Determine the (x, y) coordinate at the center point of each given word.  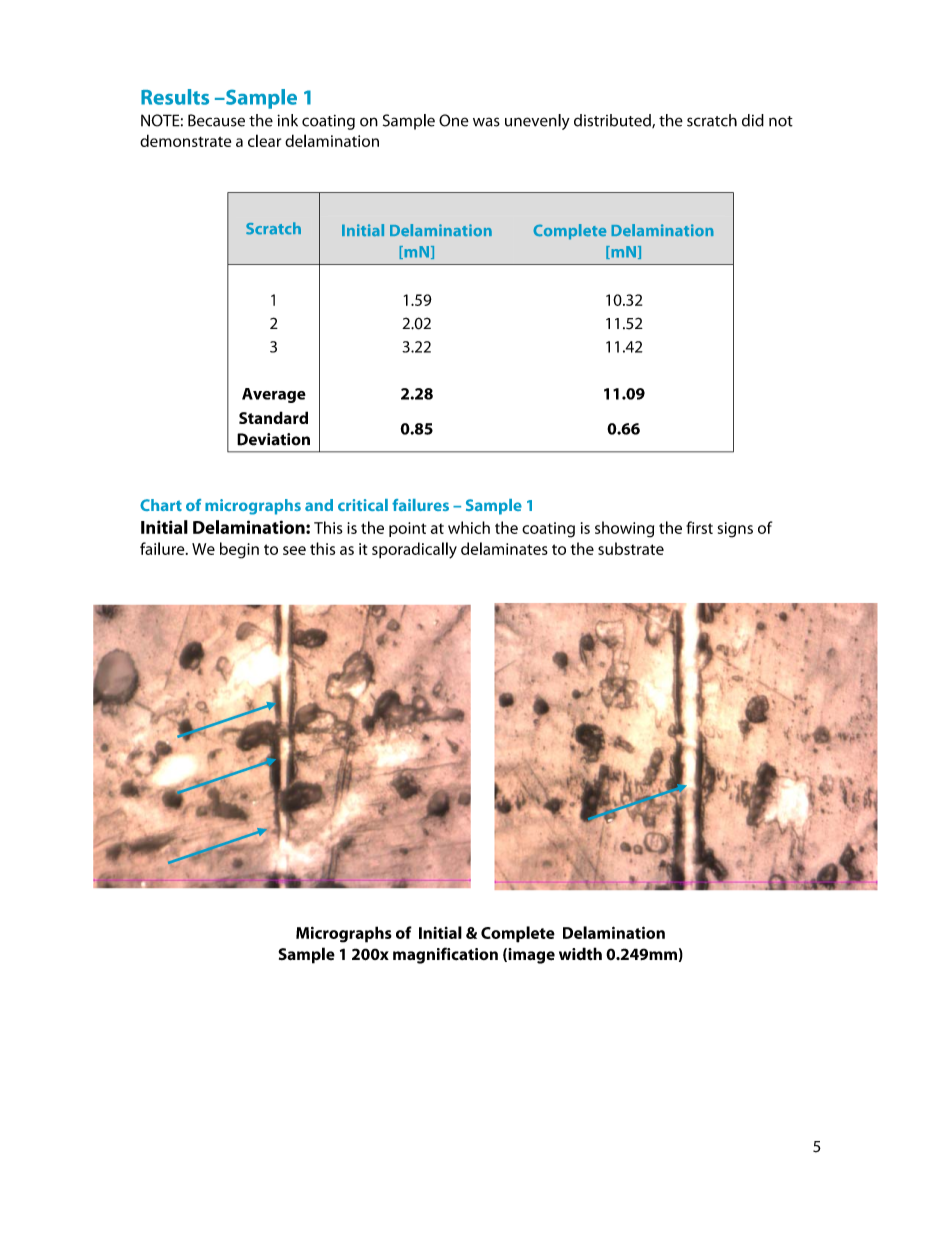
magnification (445, 955)
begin (239, 550)
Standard (273, 417)
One (454, 120)
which (469, 527)
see (294, 550)
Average (274, 395)
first (699, 527)
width (580, 954)
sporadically (414, 550)
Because (216, 120)
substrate (631, 548)
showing (624, 529)
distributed (613, 121)
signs (735, 530)
